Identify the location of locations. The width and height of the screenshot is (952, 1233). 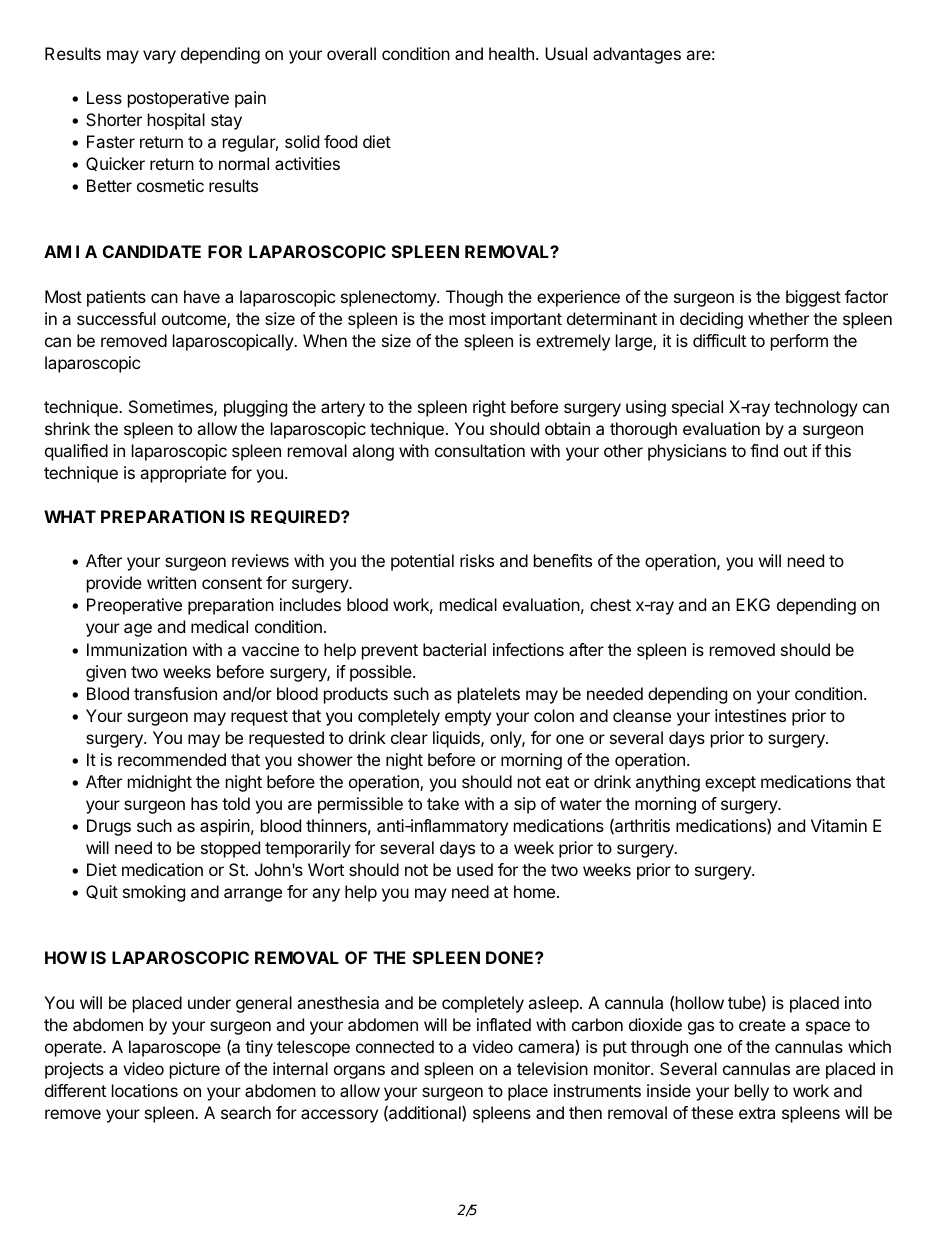
(145, 1090).
